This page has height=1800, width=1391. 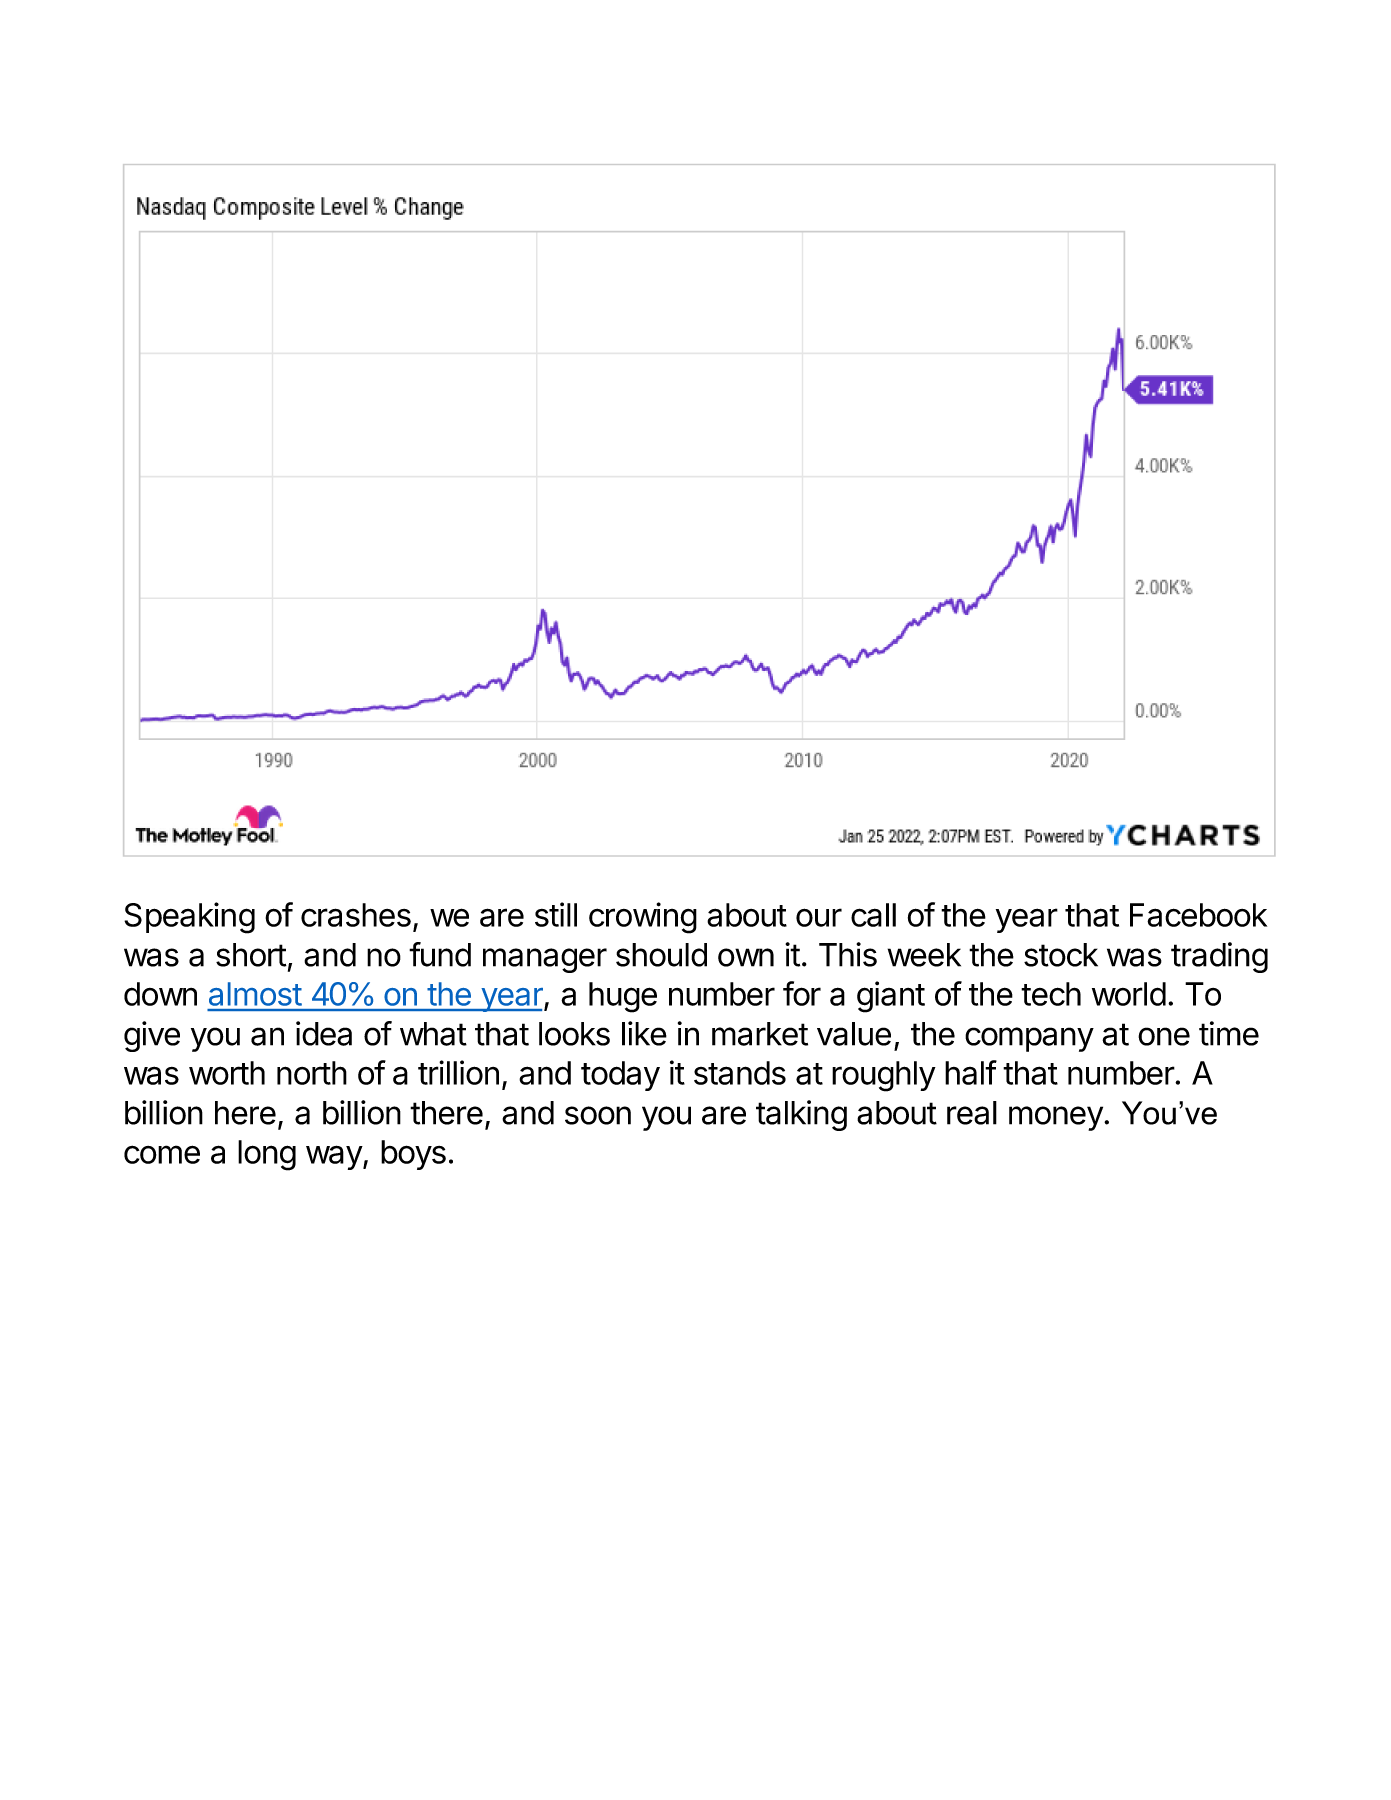 What do you see at coordinates (312, 1073) in the page?
I see `north` at bounding box center [312, 1073].
